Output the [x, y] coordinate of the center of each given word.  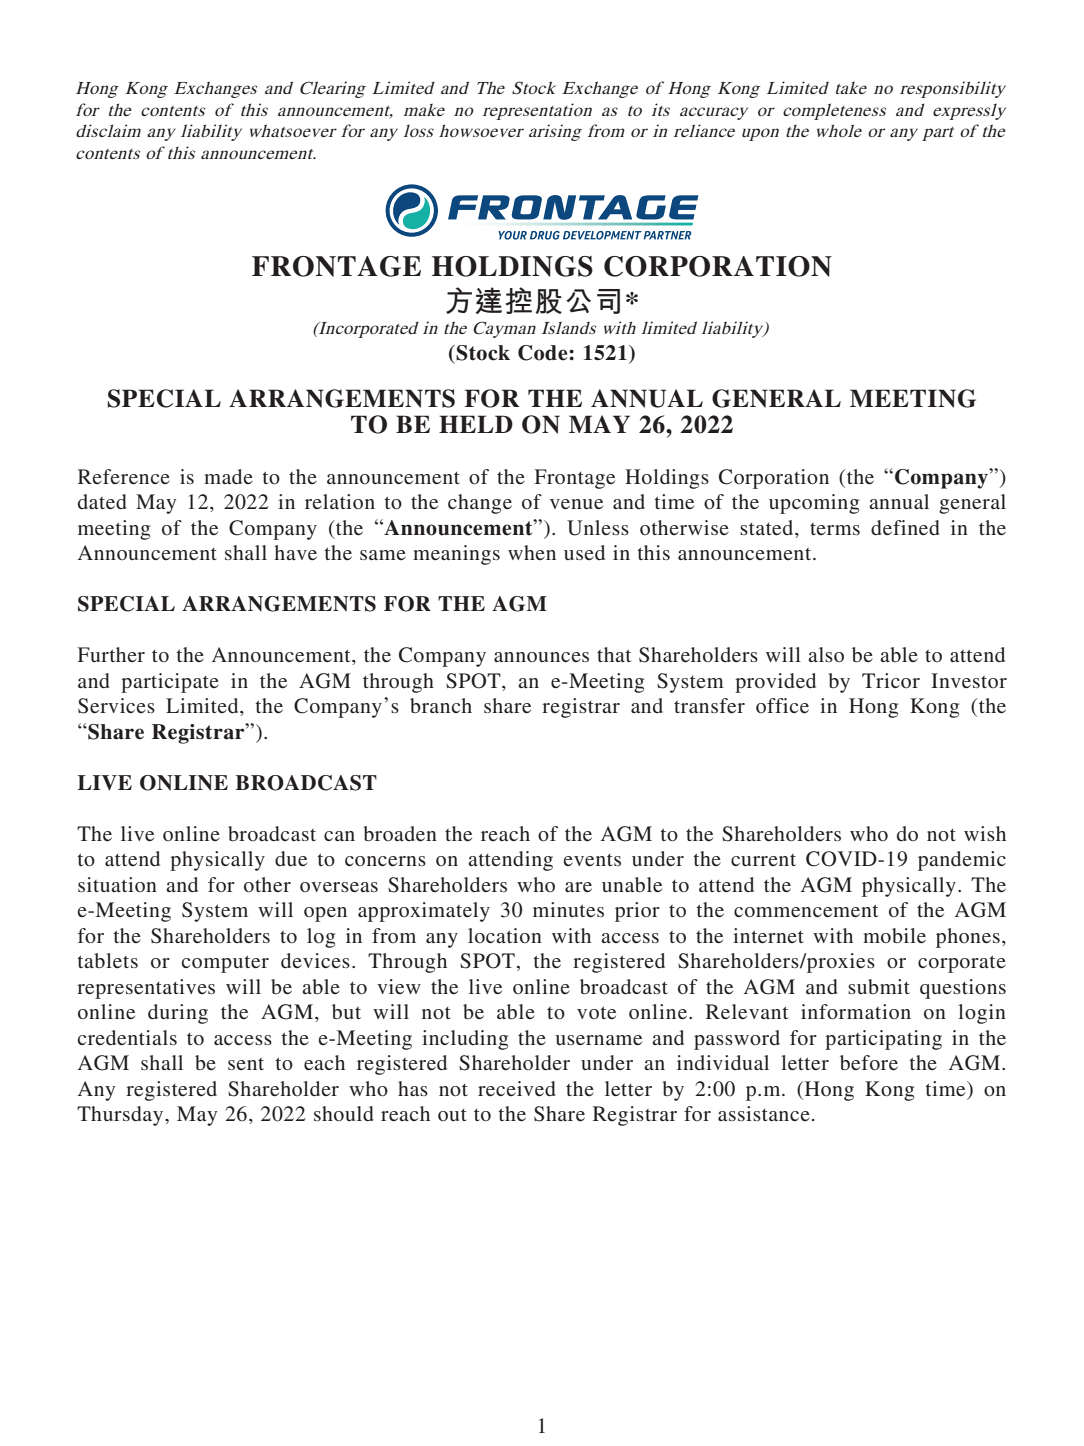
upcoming [814, 504]
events [592, 860]
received [516, 1088]
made [228, 476]
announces [541, 657]
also [826, 654]
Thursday [121, 1116]
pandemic [962, 861]
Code [544, 353]
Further [111, 654]
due [291, 858]
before [869, 1063]
